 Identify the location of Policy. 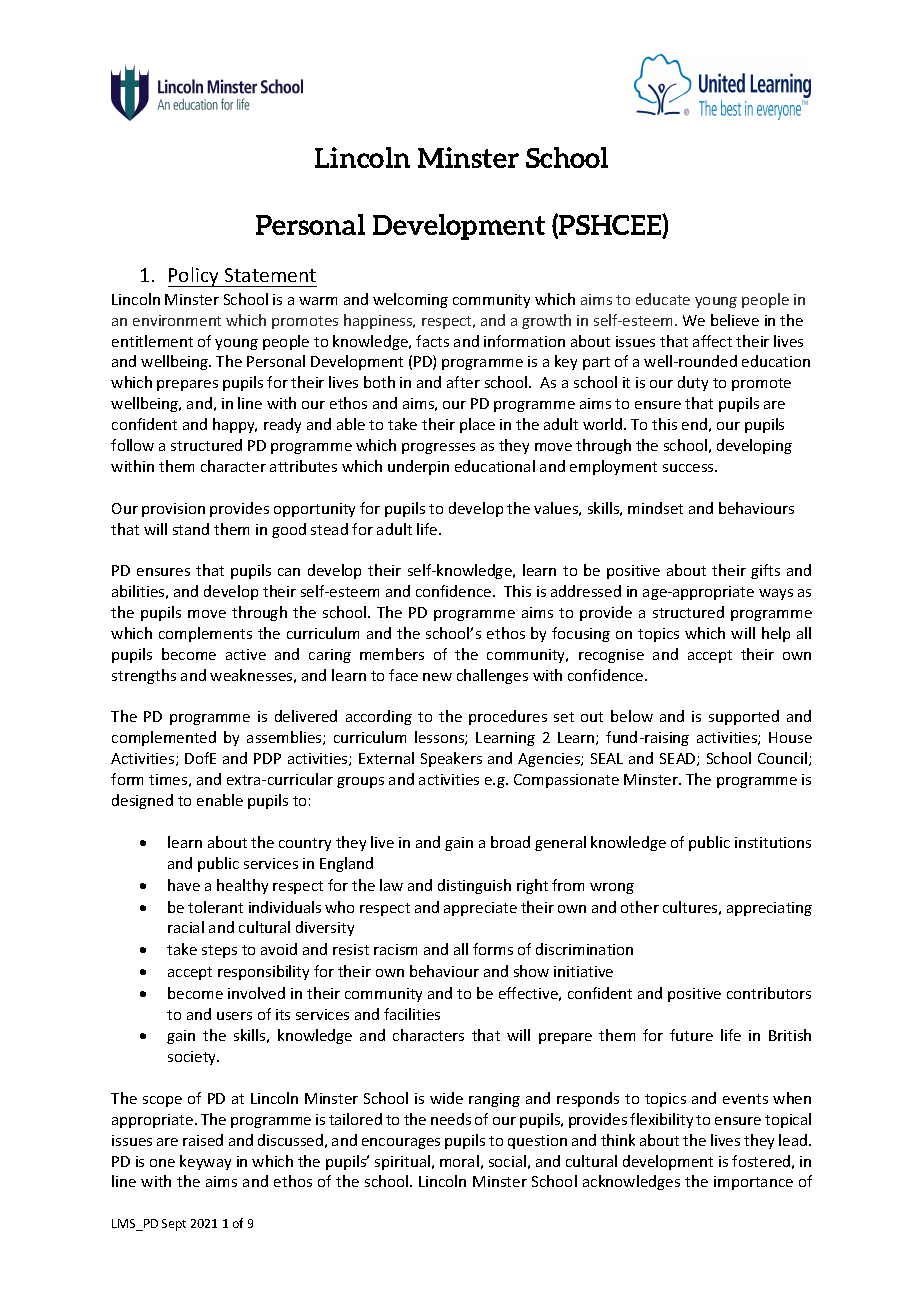
(194, 277).
